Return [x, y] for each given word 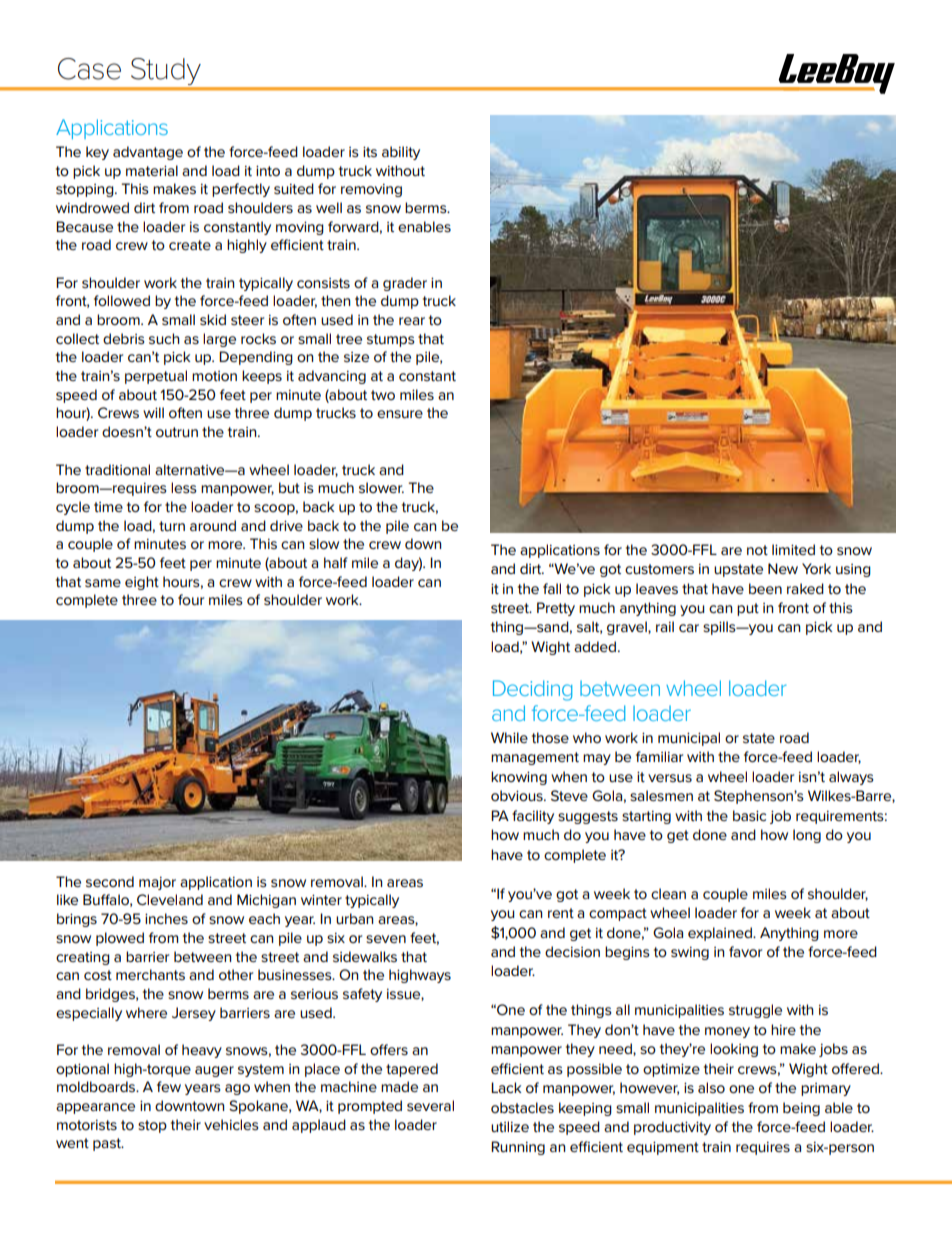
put [748, 609]
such [164, 338]
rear [412, 321]
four [191, 599]
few [169, 1086]
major [157, 883]
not [757, 550]
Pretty [556, 609]
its [370, 151]
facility [533, 817]
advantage [148, 153]
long [807, 836]
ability [401, 153]
